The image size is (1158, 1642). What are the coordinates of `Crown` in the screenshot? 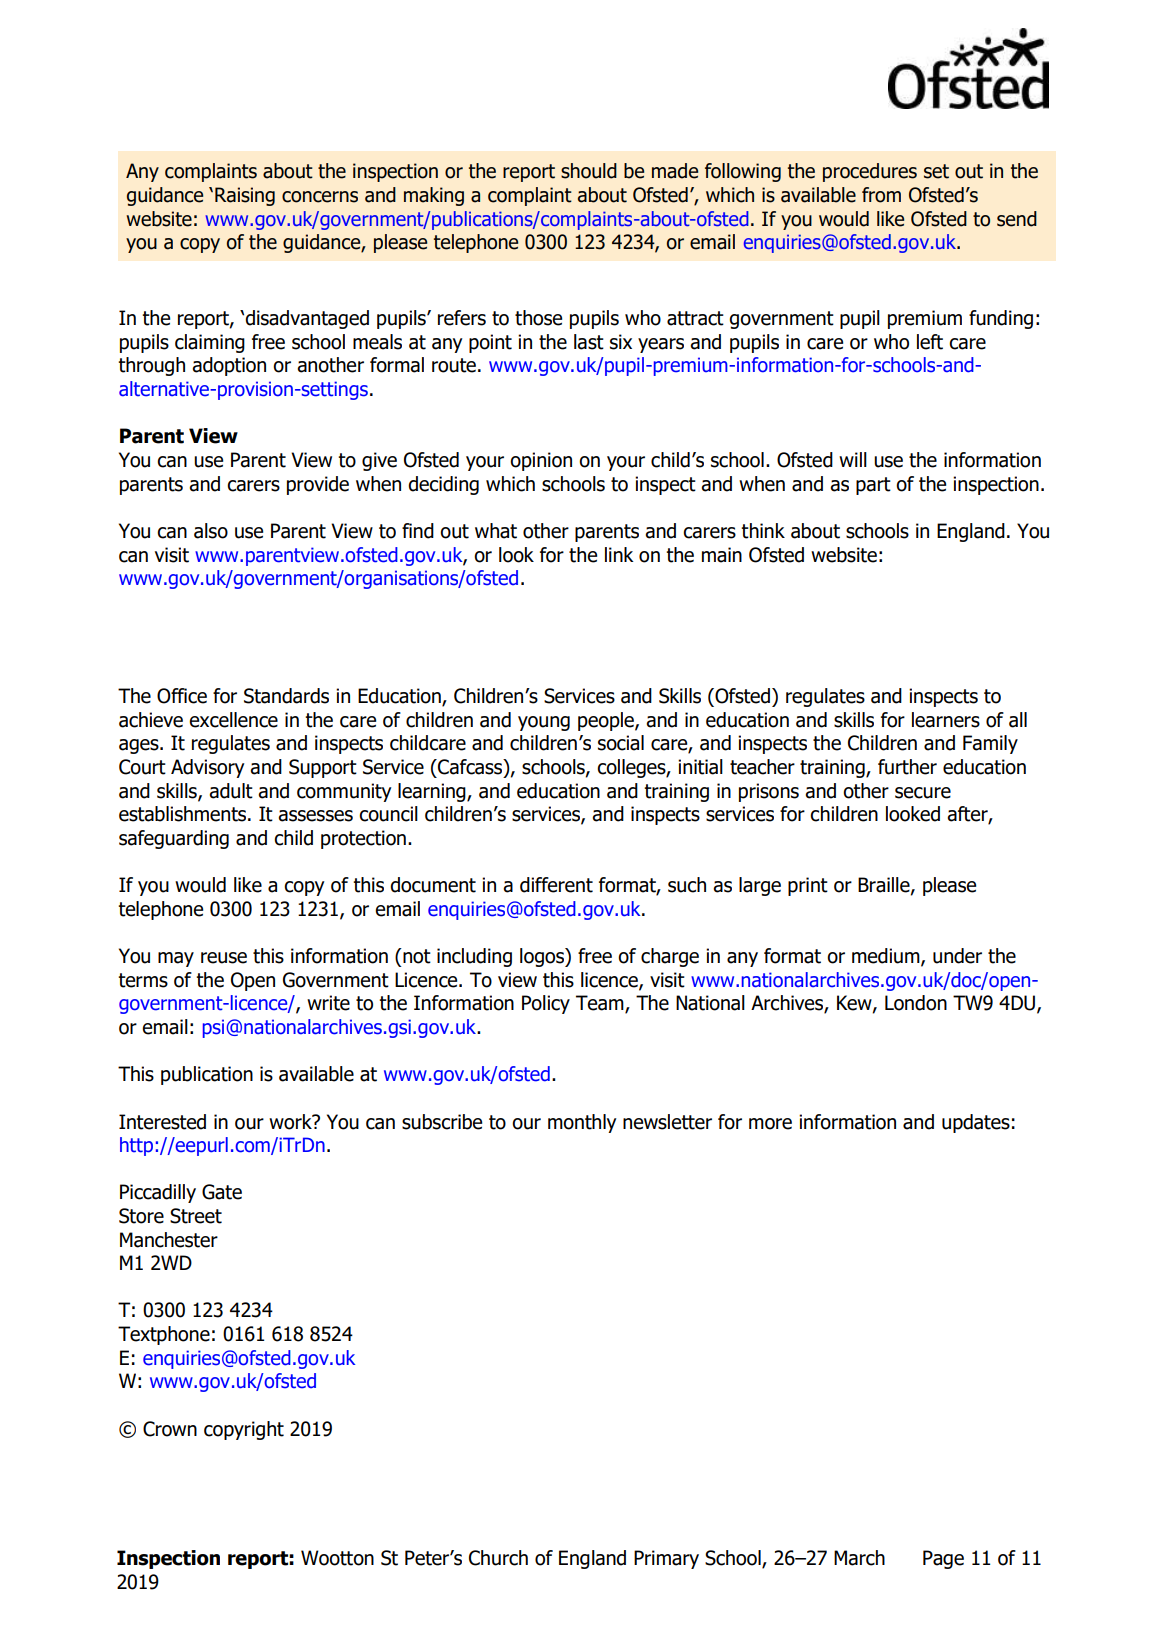 It's located at (170, 1429).
